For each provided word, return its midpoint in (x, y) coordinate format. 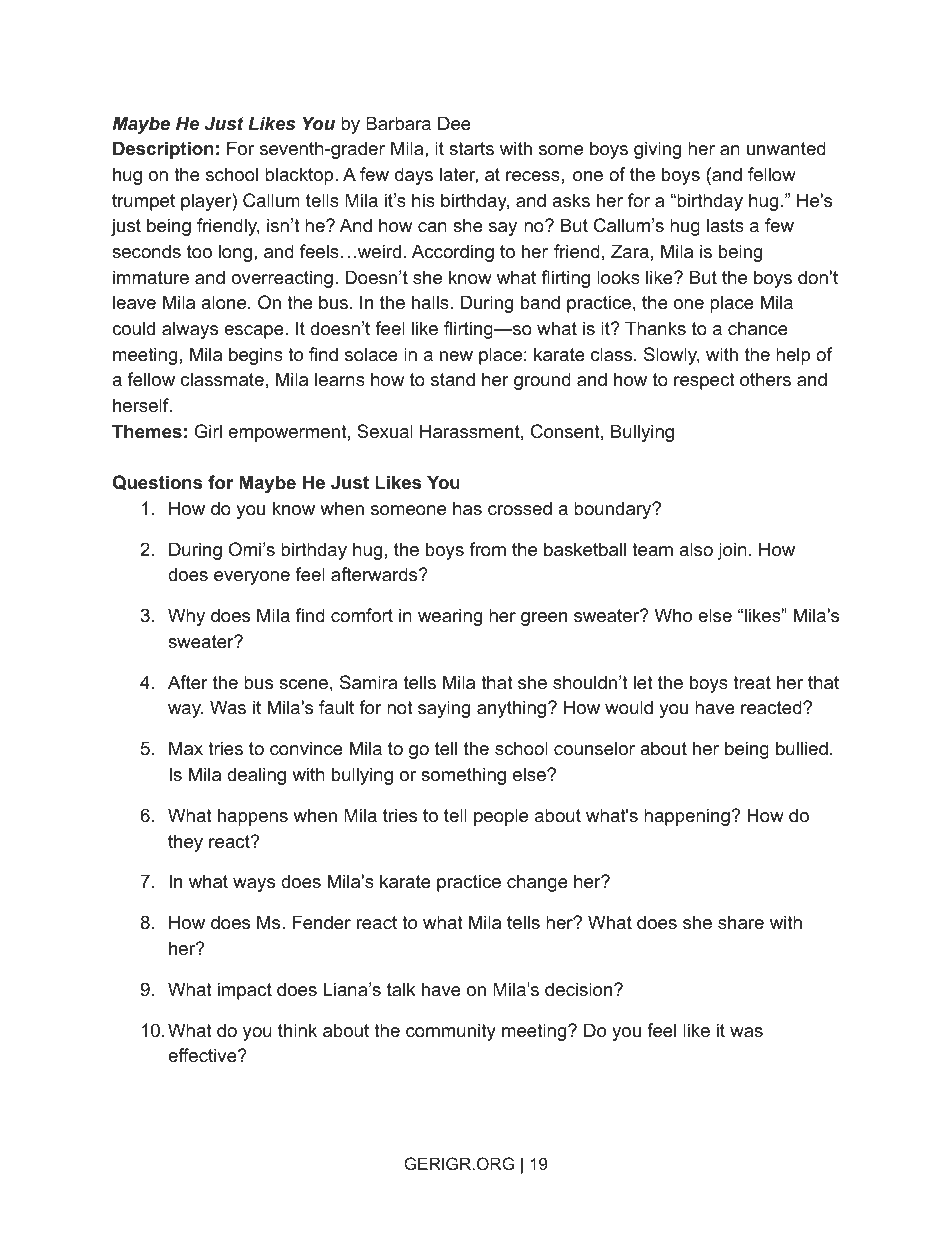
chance (758, 328)
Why (186, 617)
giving (657, 150)
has (467, 508)
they (185, 843)
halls (431, 302)
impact (245, 991)
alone (225, 302)
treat (752, 682)
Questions (157, 482)
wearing (450, 617)
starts (471, 149)
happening (688, 817)
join (732, 551)
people (501, 817)
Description (163, 150)
